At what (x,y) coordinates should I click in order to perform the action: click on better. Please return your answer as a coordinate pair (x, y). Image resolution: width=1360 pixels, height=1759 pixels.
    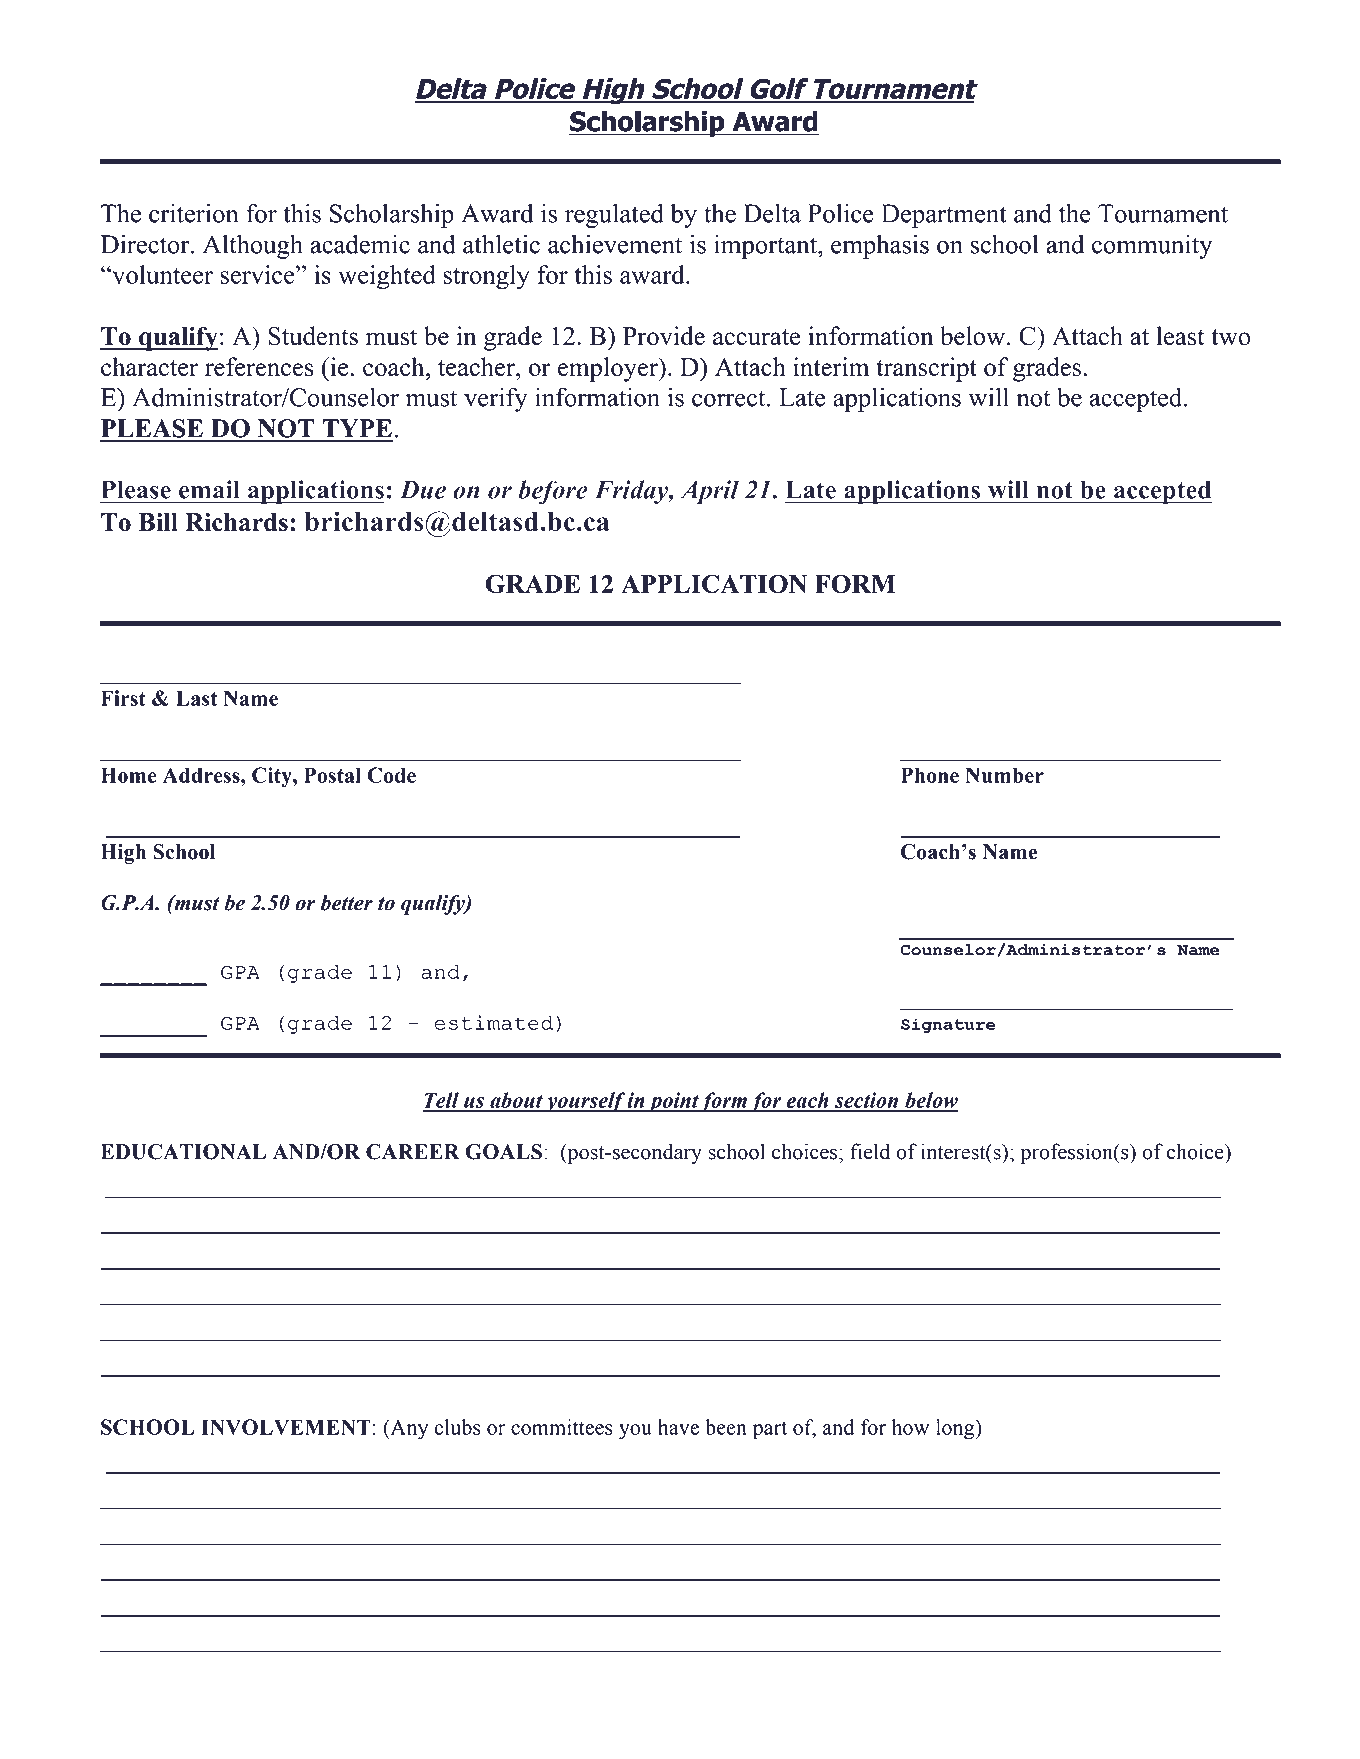
    Looking at the image, I should click on (347, 903).
